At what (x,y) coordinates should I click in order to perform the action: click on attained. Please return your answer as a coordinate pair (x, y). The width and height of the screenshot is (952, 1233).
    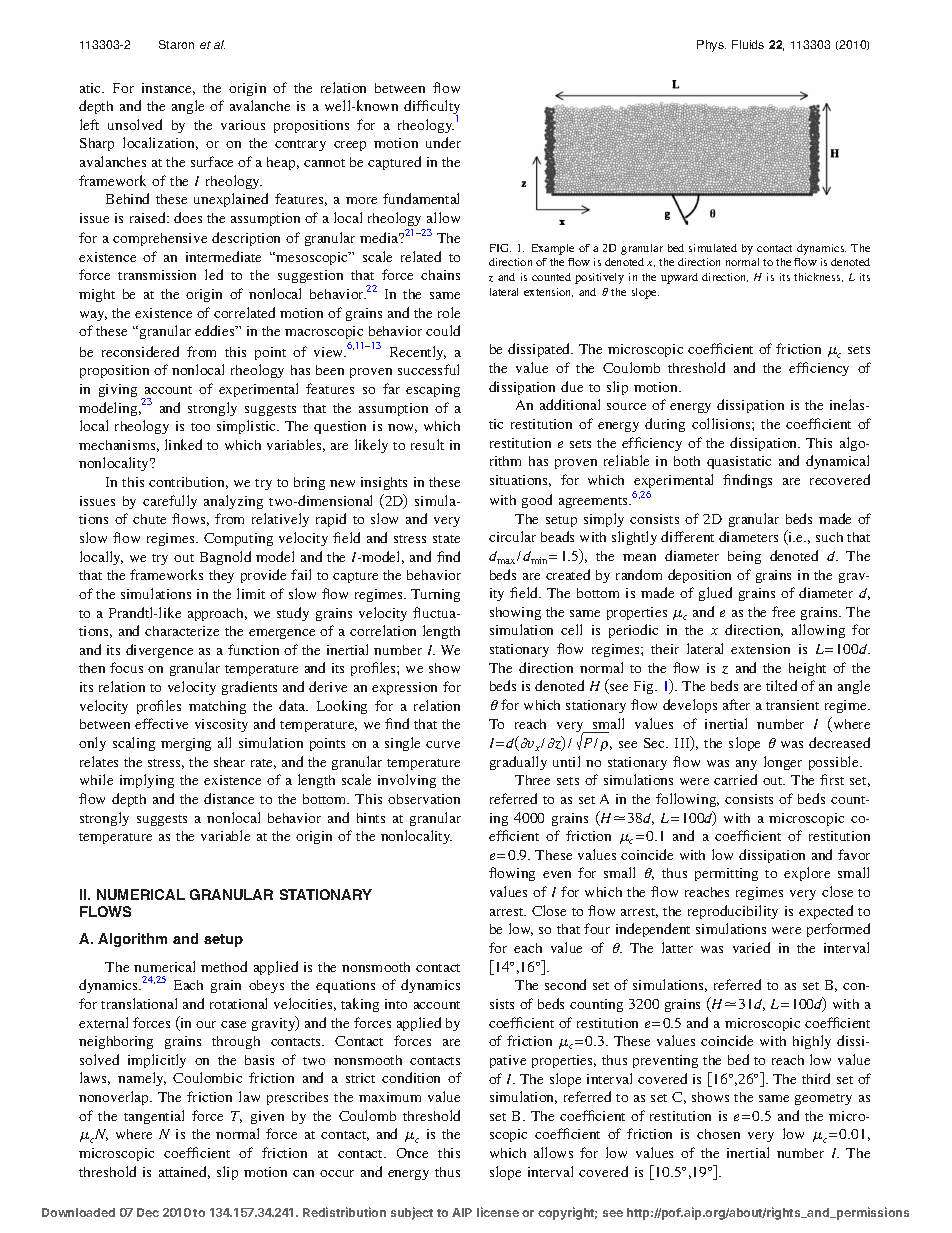
    Looking at the image, I should click on (184, 1172).
